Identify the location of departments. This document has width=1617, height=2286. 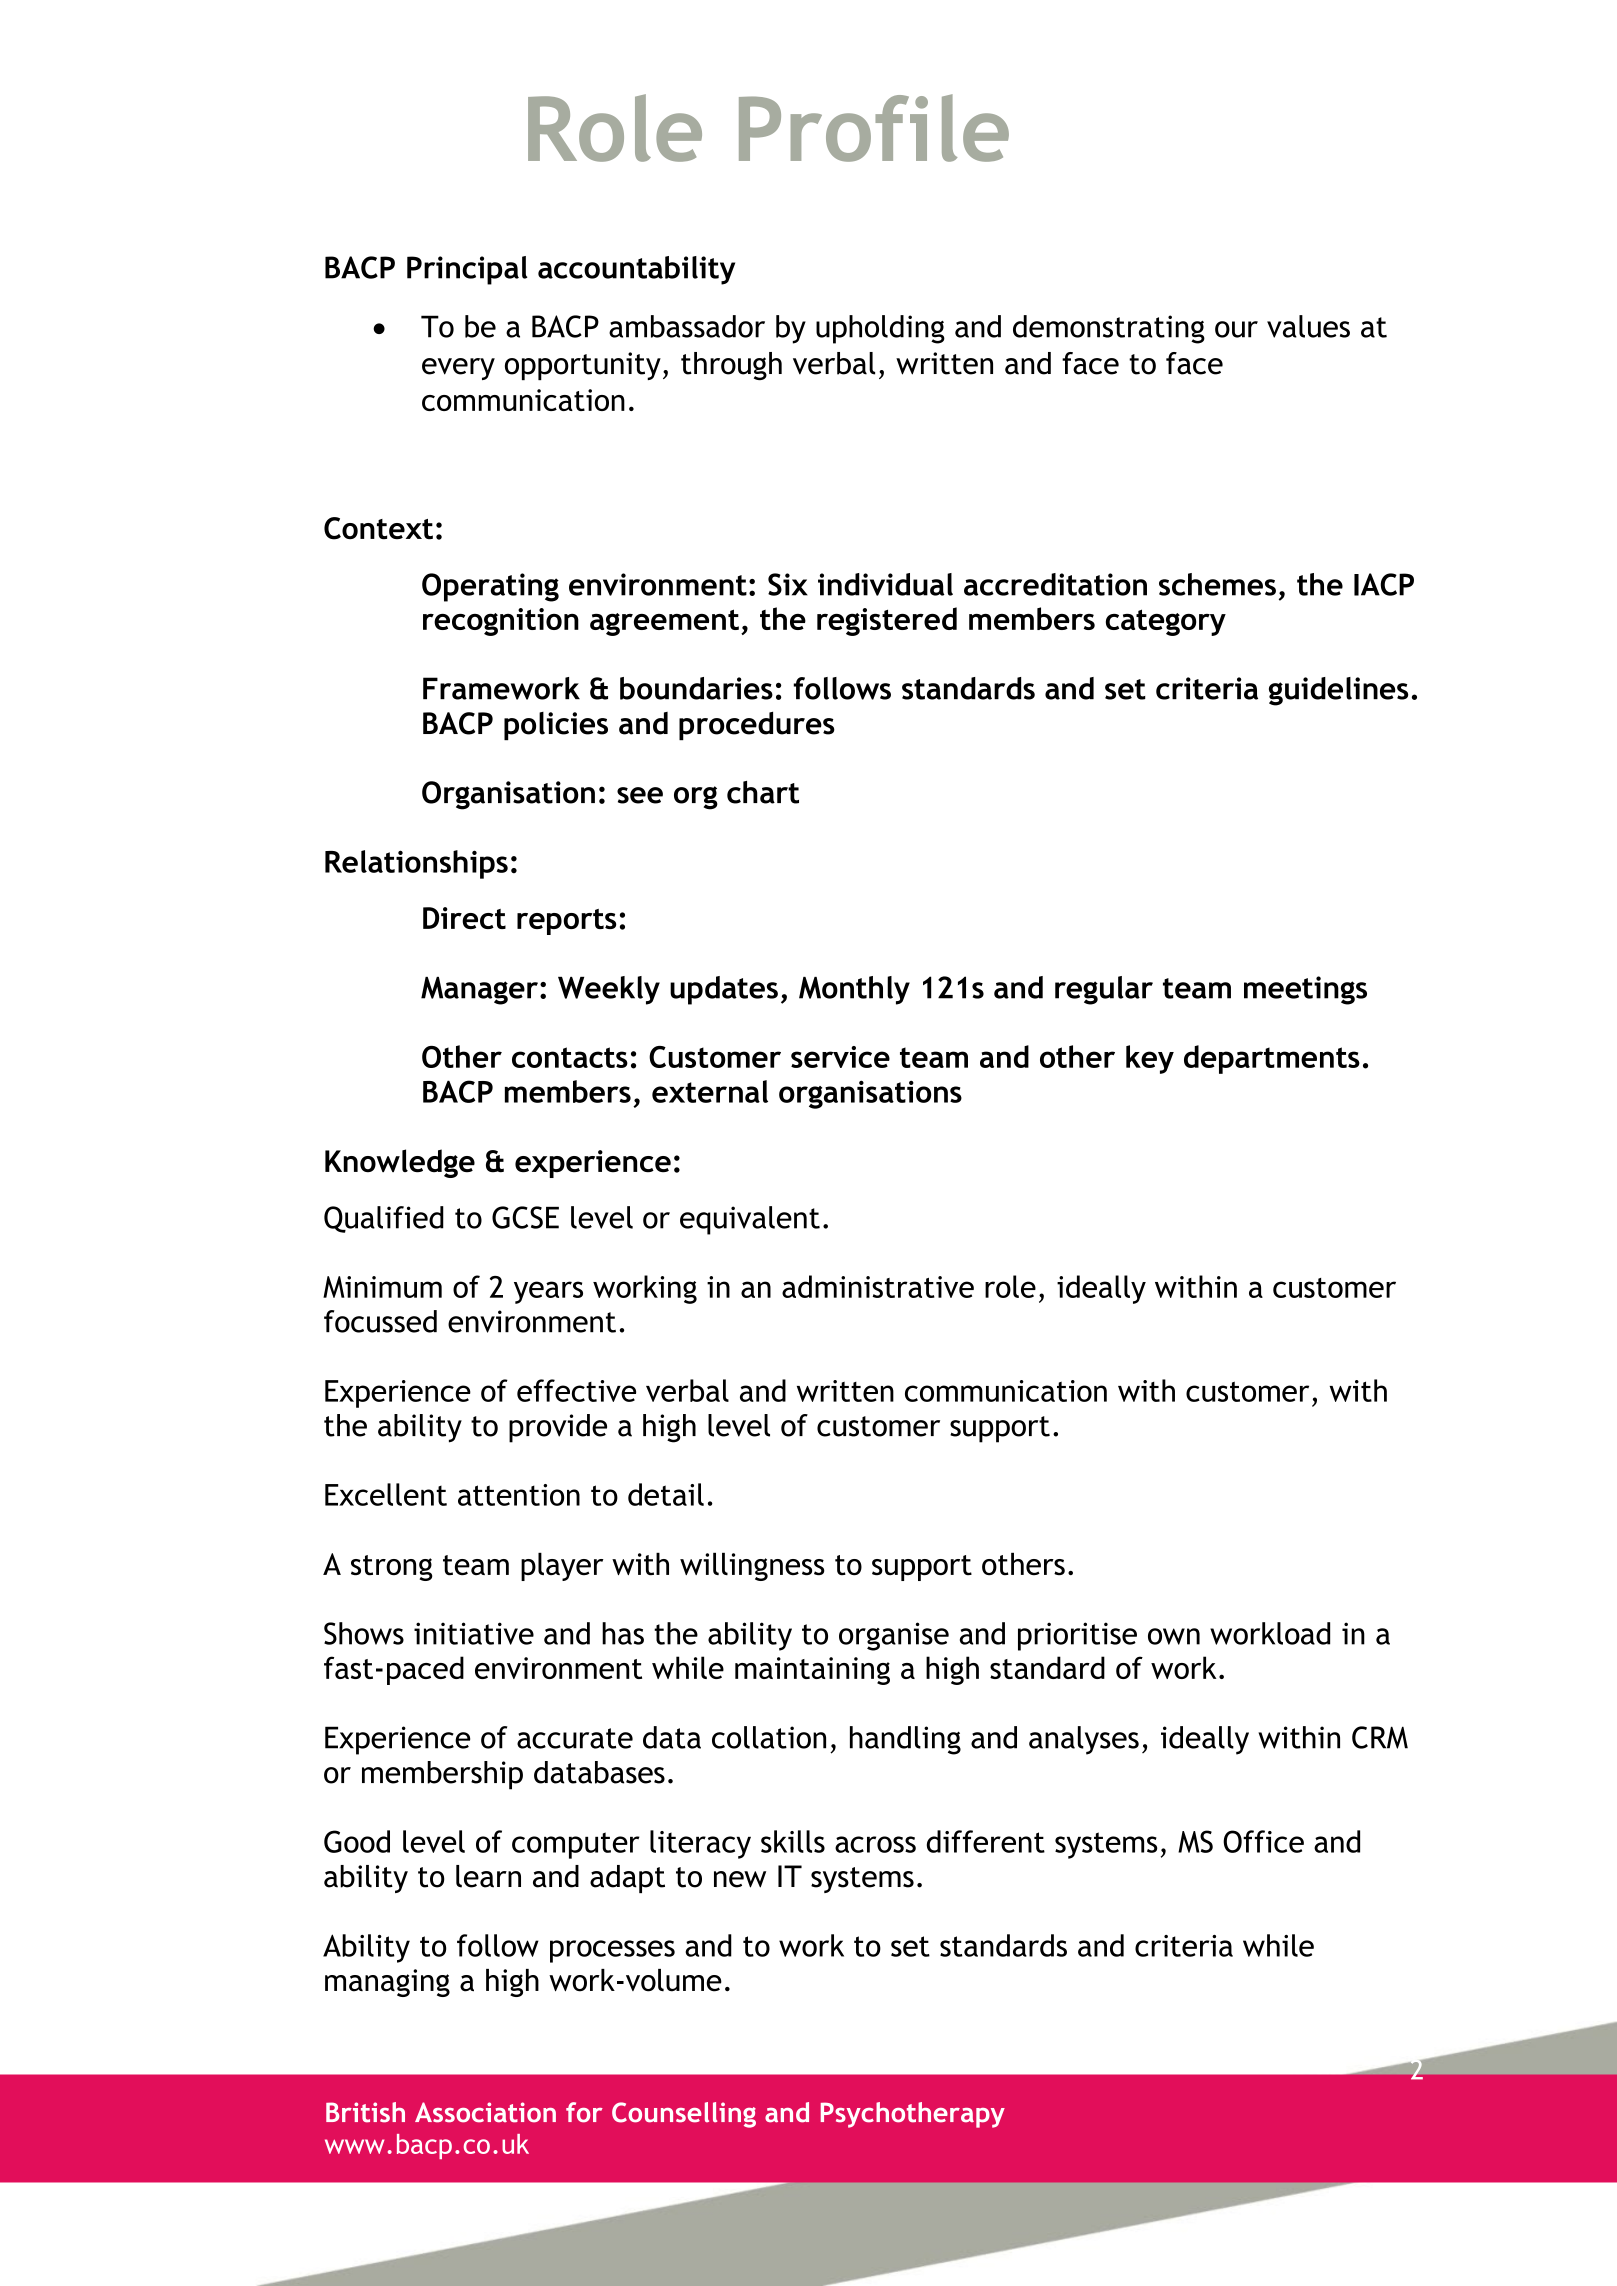
(1272, 1059).
